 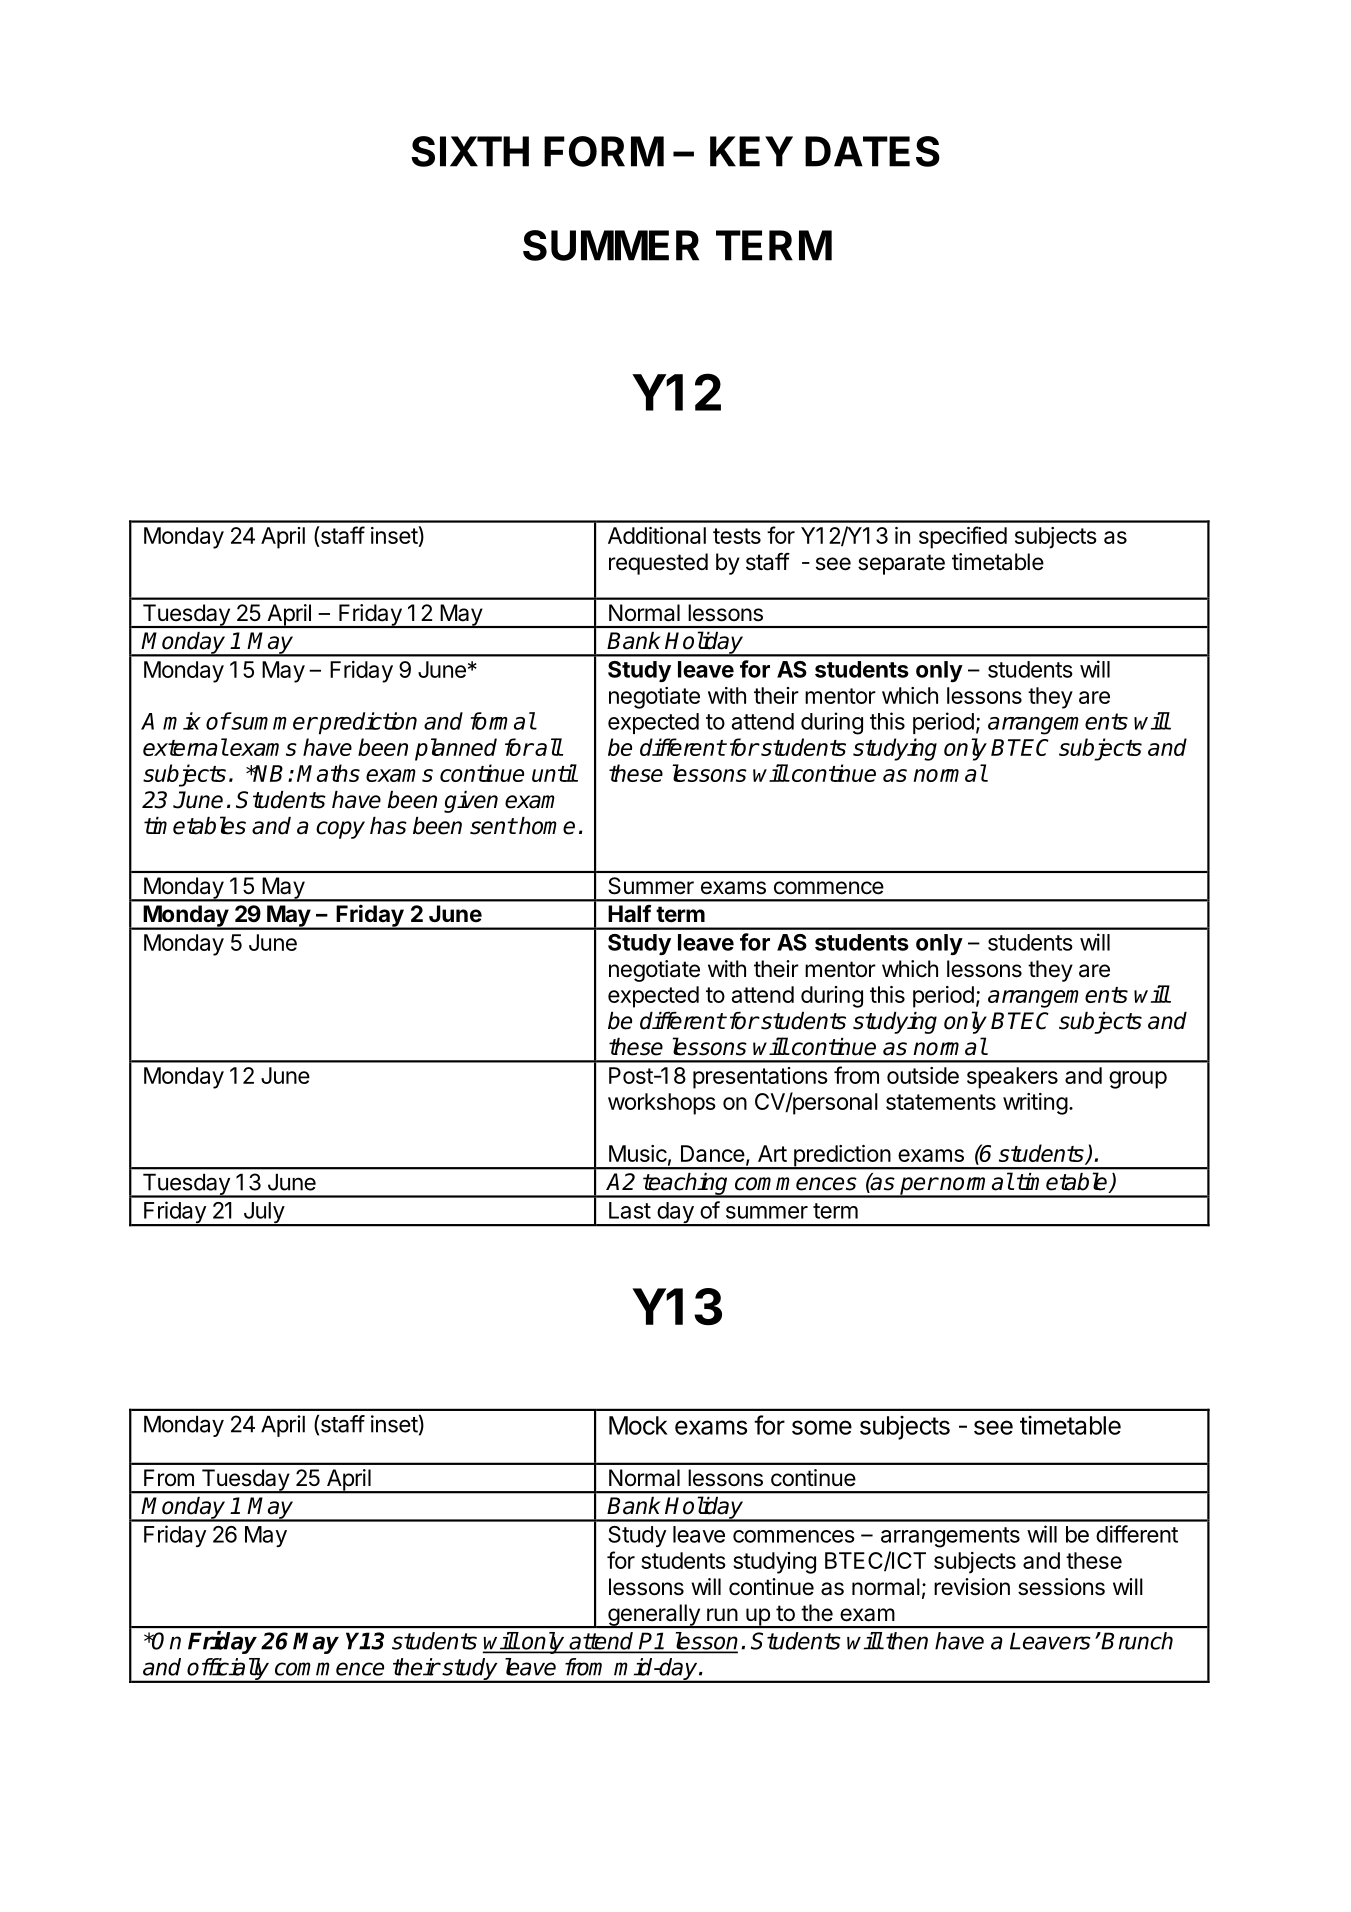 What do you see at coordinates (654, 1616) in the image?
I see `generally` at bounding box center [654, 1616].
